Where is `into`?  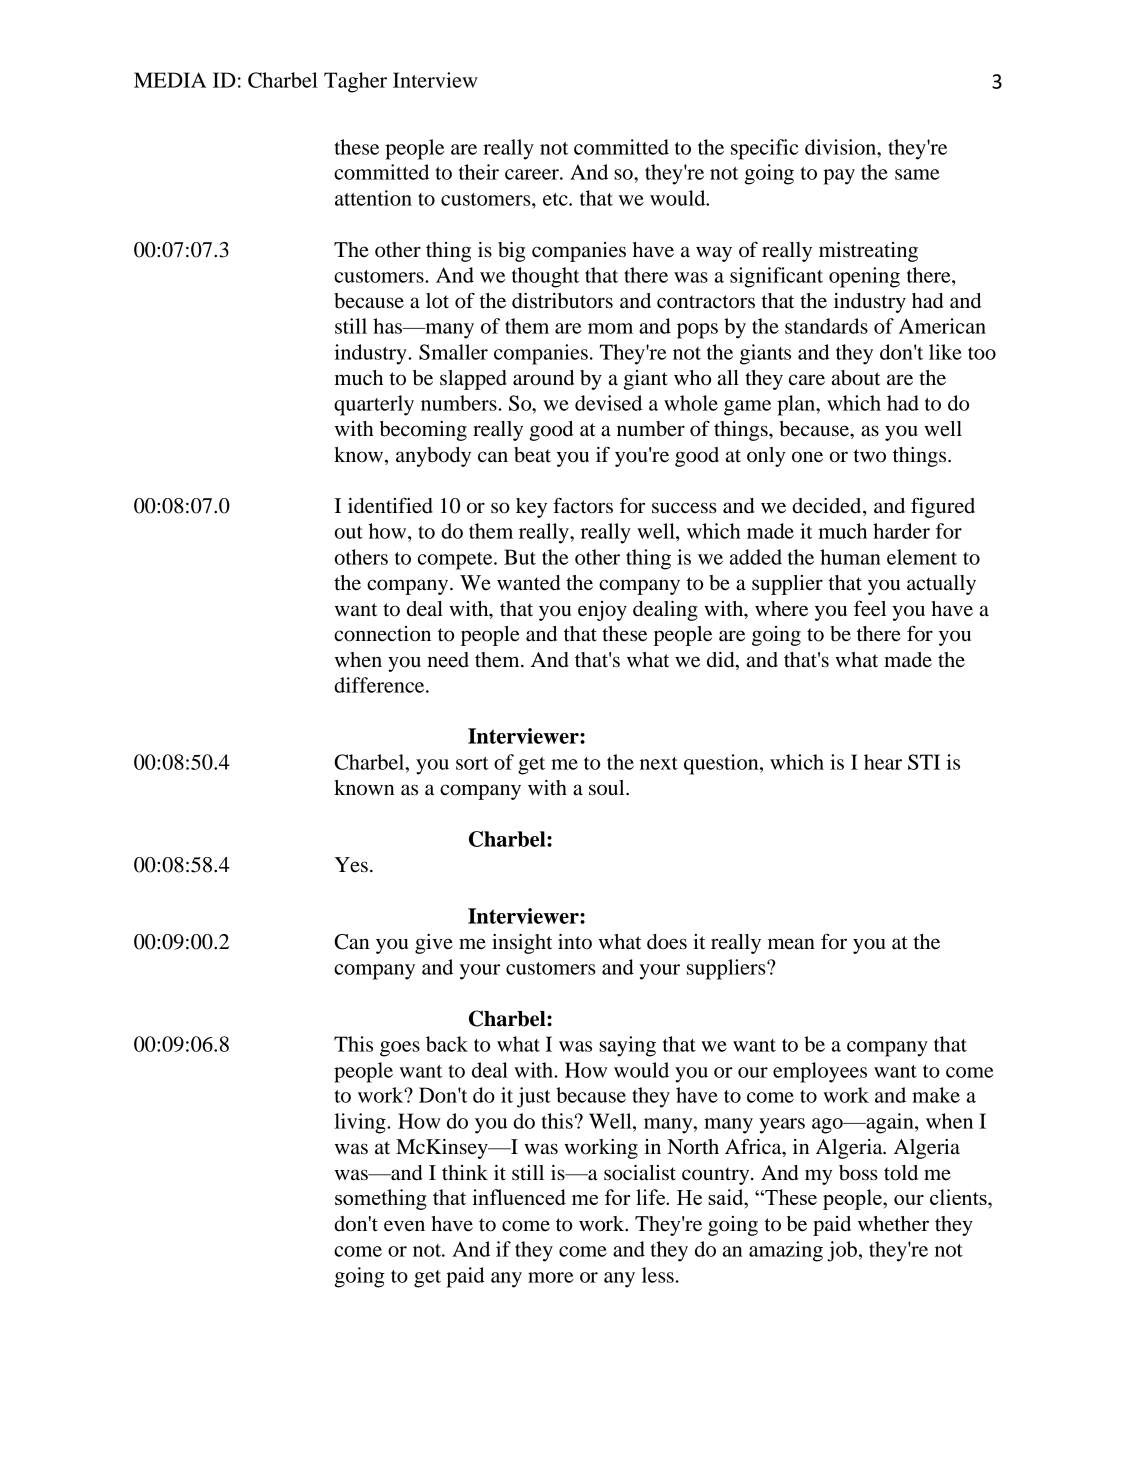 into is located at coordinates (575, 942).
